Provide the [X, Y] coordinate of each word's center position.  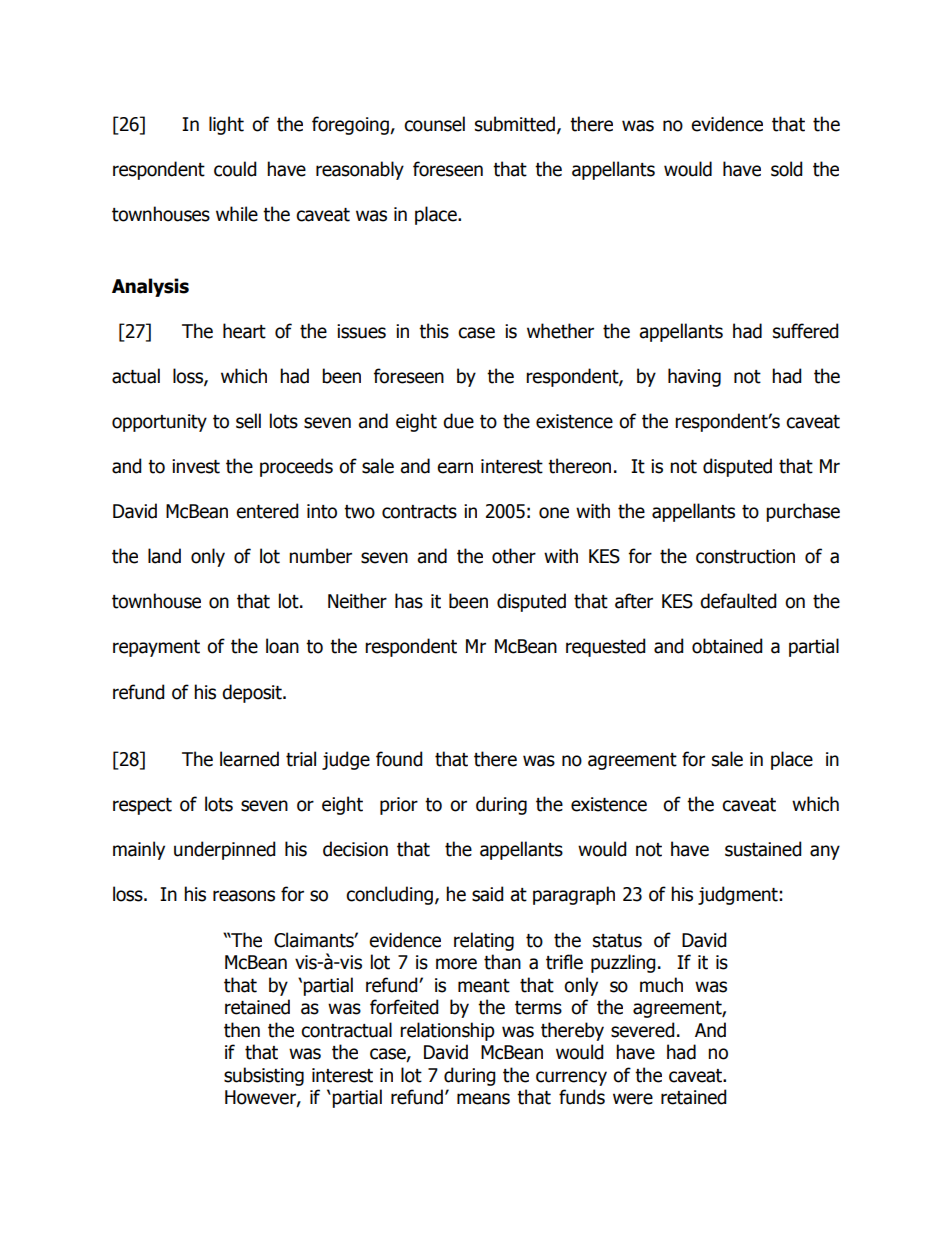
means [483, 1099]
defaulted [738, 601]
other [514, 556]
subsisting [264, 1076]
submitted [515, 124]
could [235, 169]
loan [282, 646]
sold [787, 169]
